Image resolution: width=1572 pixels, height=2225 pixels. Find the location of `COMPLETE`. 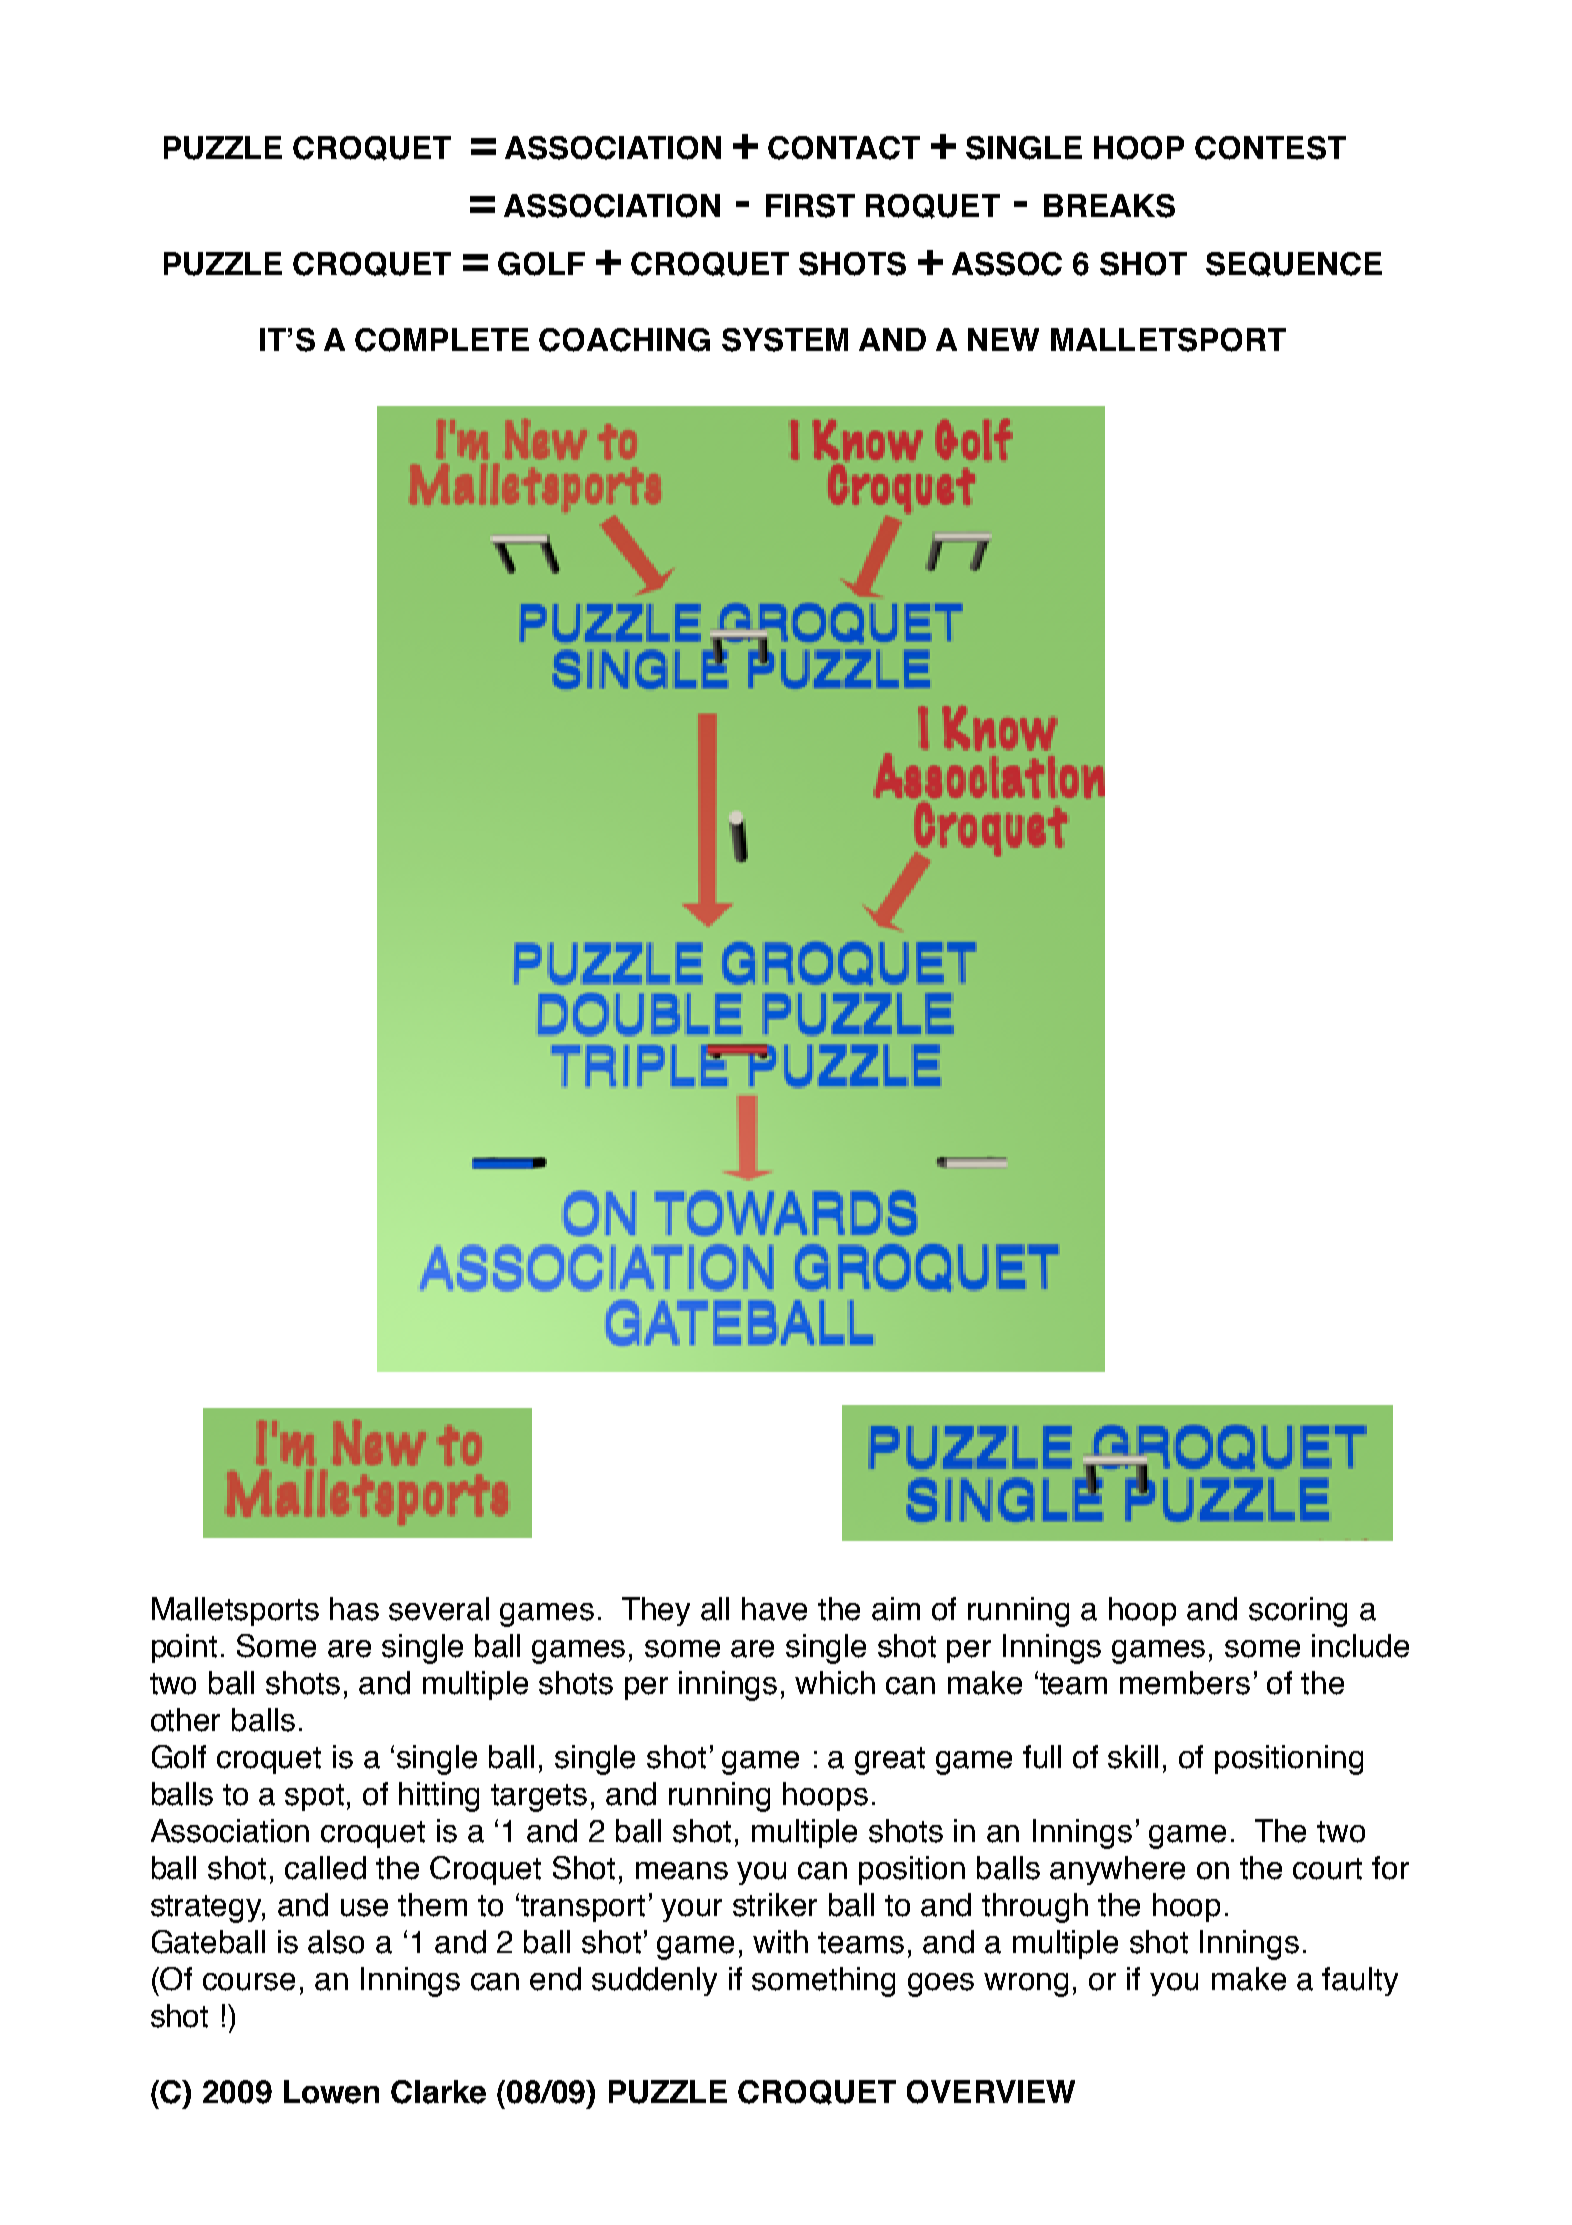

COMPLETE is located at coordinates (442, 340).
